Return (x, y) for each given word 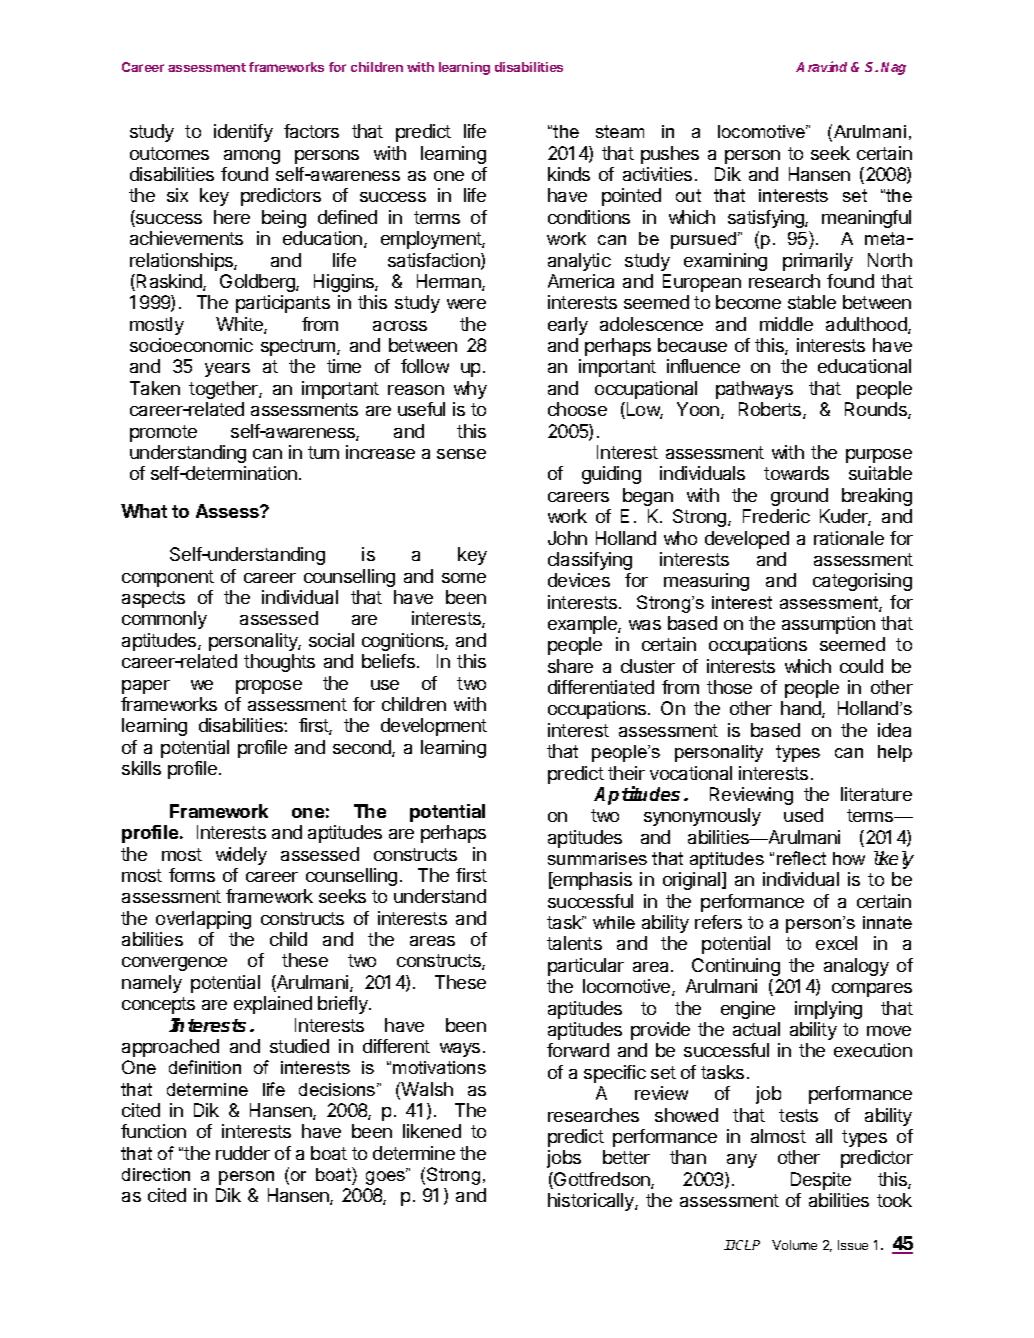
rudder (243, 1153)
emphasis (591, 881)
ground (799, 497)
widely (241, 856)
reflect (801, 858)
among (252, 157)
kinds (569, 174)
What (144, 511)
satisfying (767, 219)
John (567, 538)
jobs (564, 1159)
